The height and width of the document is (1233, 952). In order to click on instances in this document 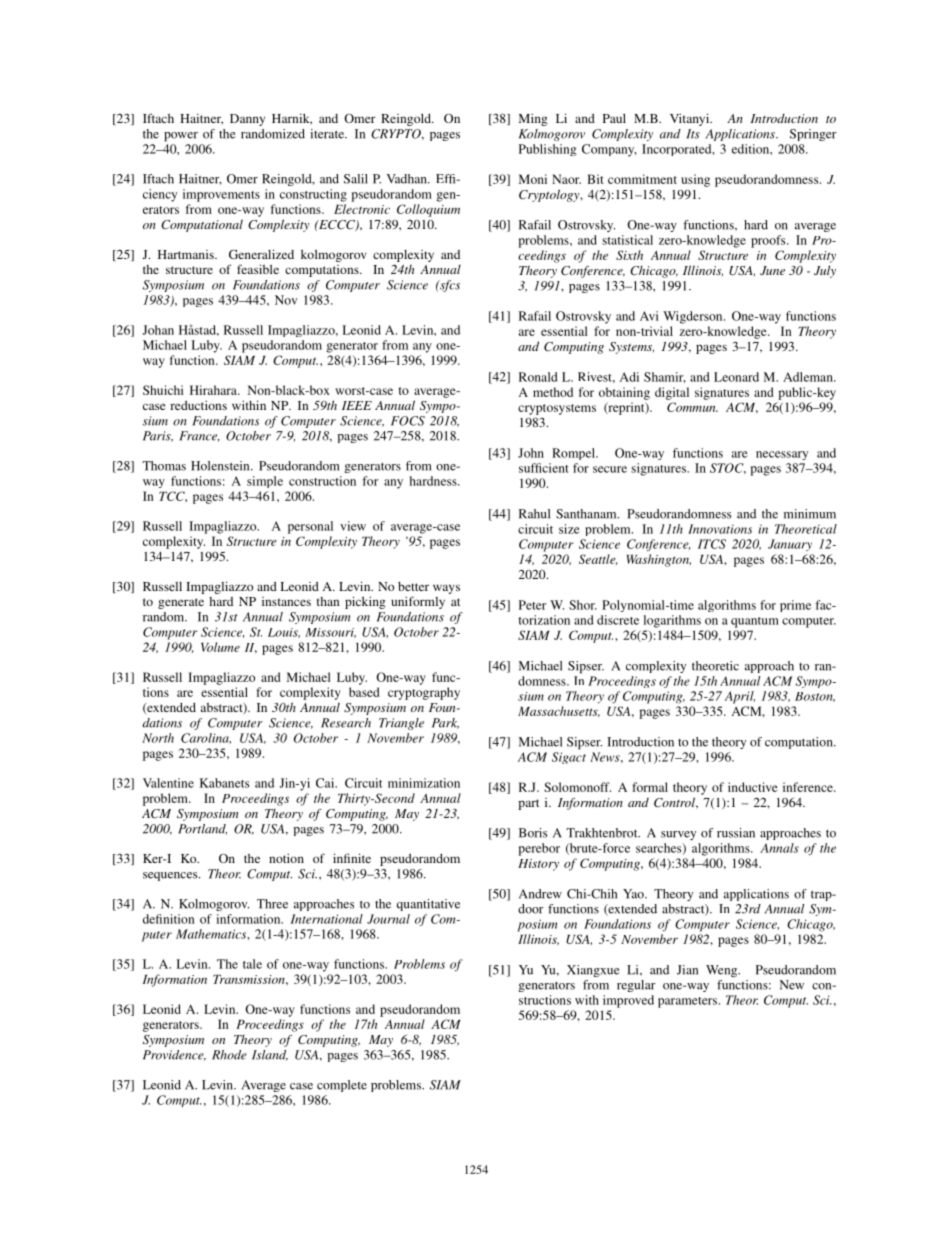, I will do `click(286, 601)`.
